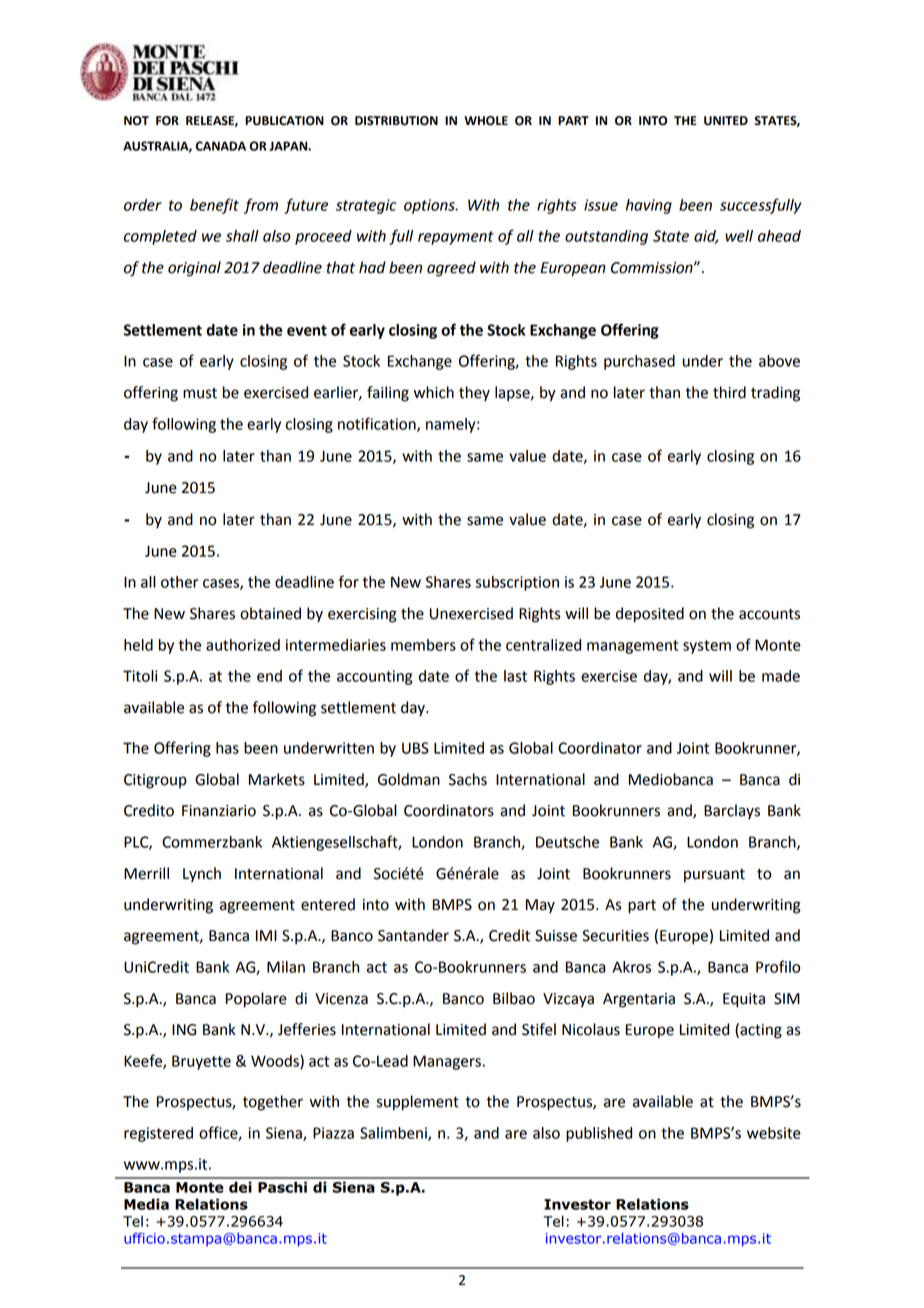 This image has height=1308, width=924. Describe the element at coordinates (221, 146) in the image. I see `CANADA` at that location.
